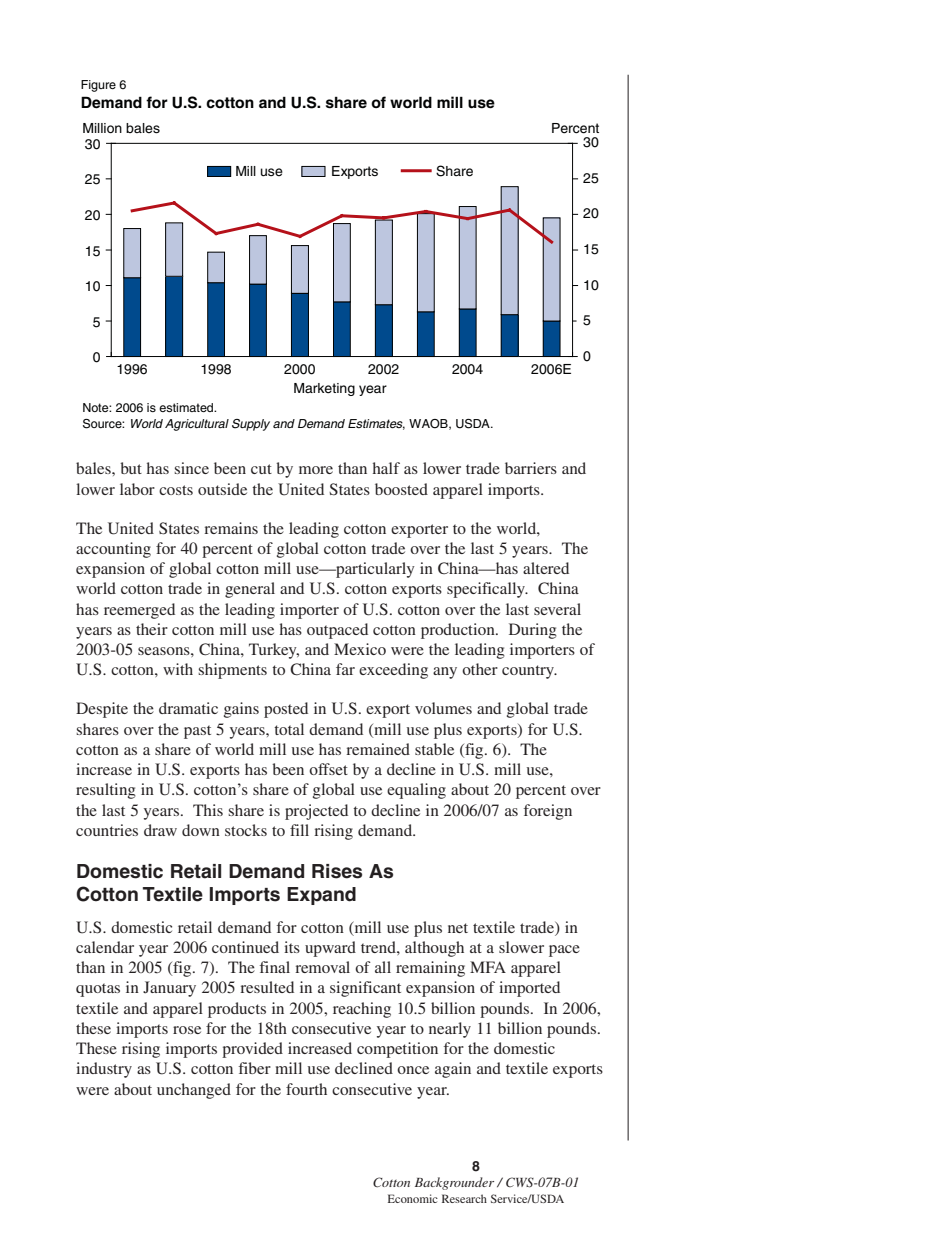 Image resolution: width=952 pixels, height=1233 pixels. Describe the element at coordinates (548, 812) in the document. I see `foreign` at that location.
